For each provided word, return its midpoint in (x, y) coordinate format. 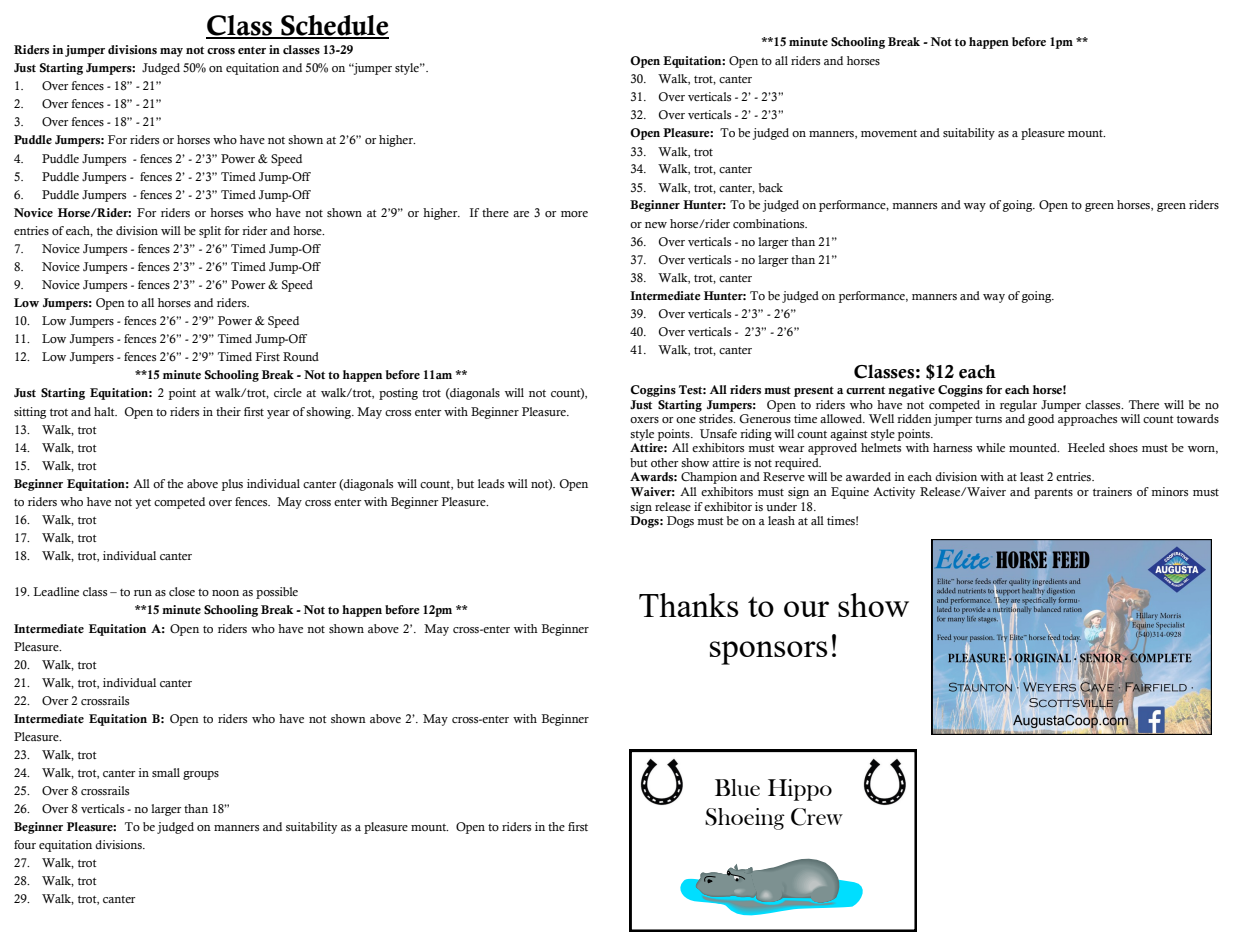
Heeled (1086, 447)
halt (105, 411)
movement (889, 134)
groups (201, 775)
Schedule (334, 26)
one (686, 420)
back (771, 187)
